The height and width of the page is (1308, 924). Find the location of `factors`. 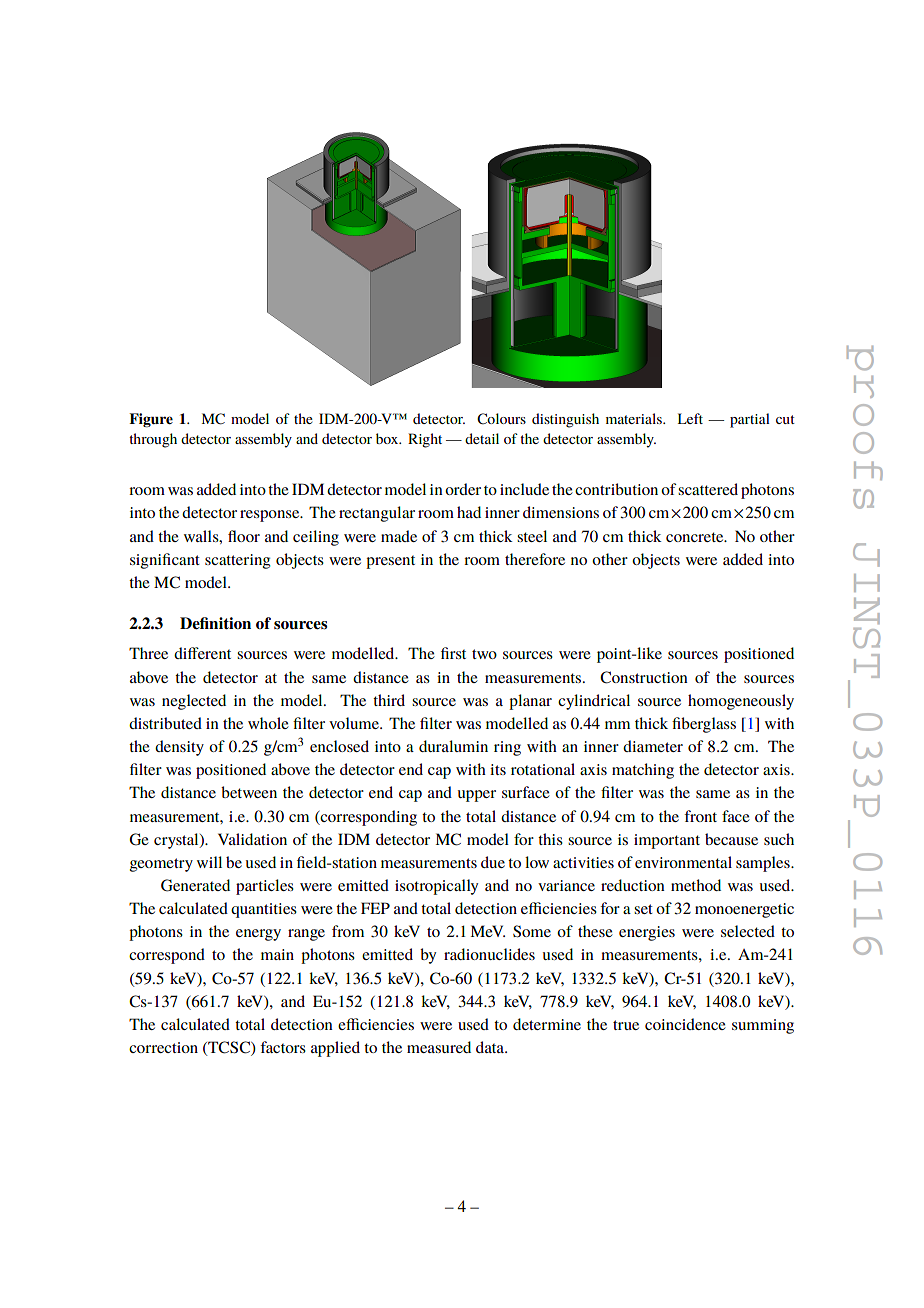

factors is located at coordinates (283, 1047).
